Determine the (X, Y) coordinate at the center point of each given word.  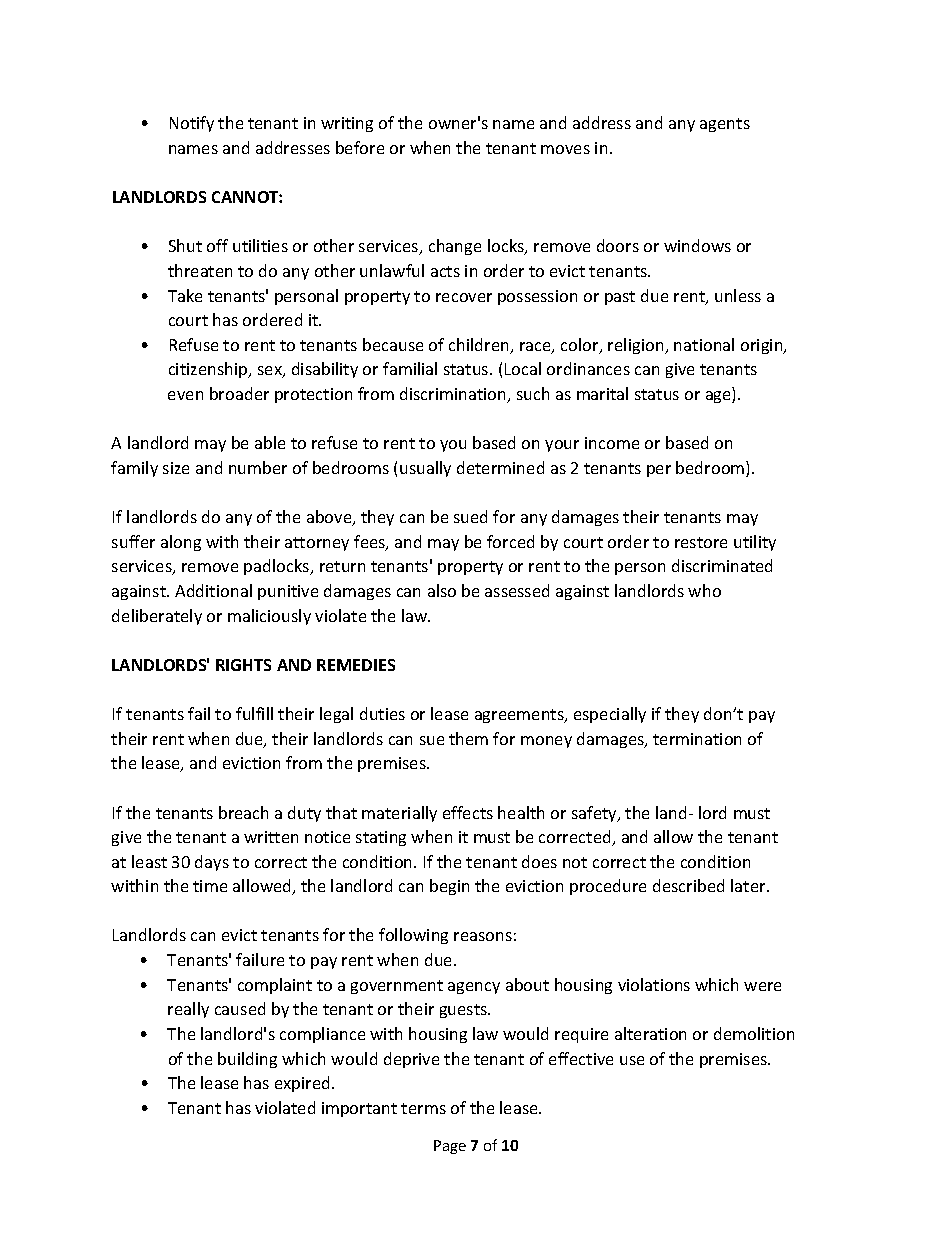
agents (725, 125)
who (704, 590)
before (360, 147)
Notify (192, 124)
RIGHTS (243, 665)
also (442, 590)
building (247, 1060)
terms (423, 1108)
